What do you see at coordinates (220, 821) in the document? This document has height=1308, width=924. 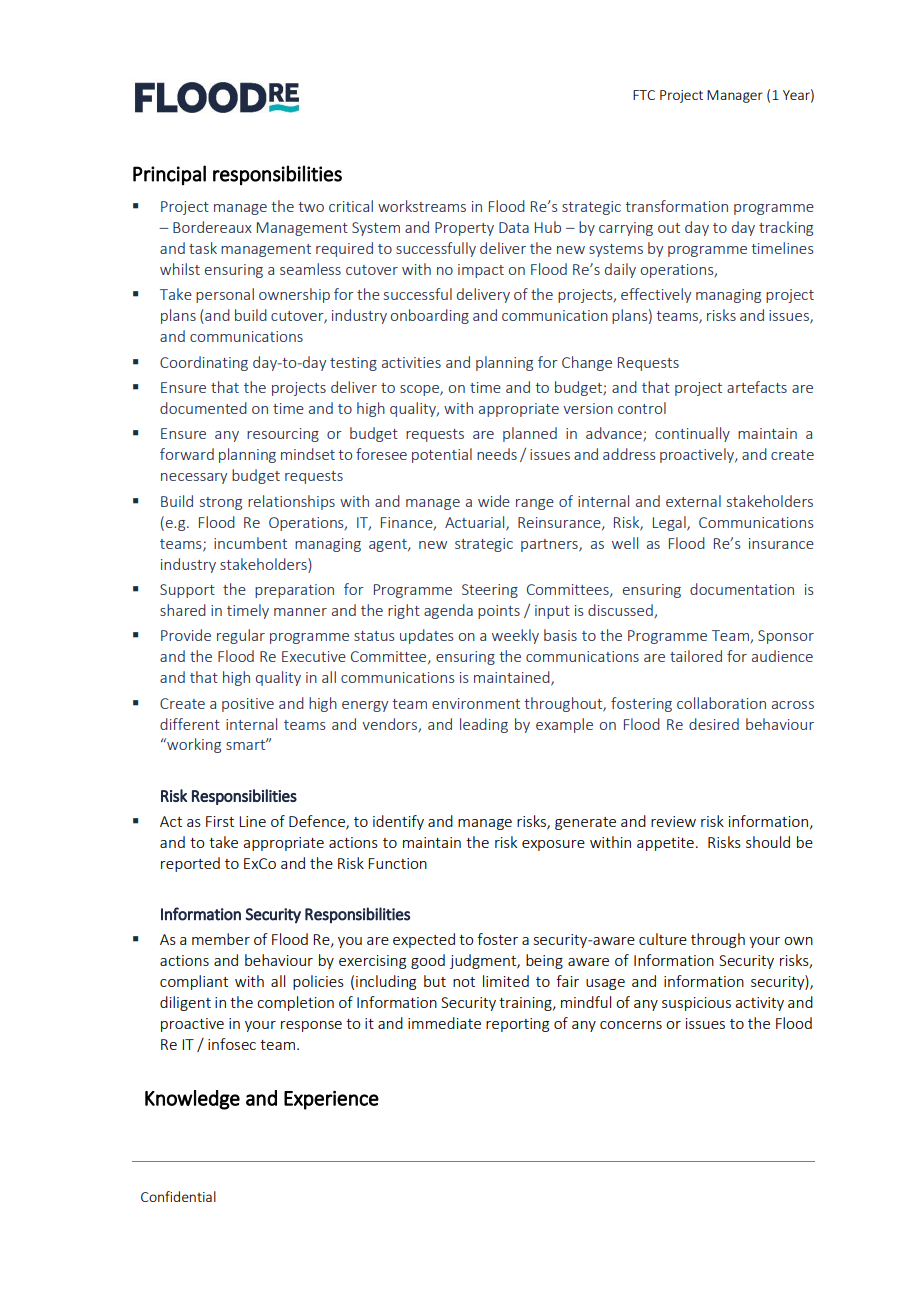 I see `First` at bounding box center [220, 821].
